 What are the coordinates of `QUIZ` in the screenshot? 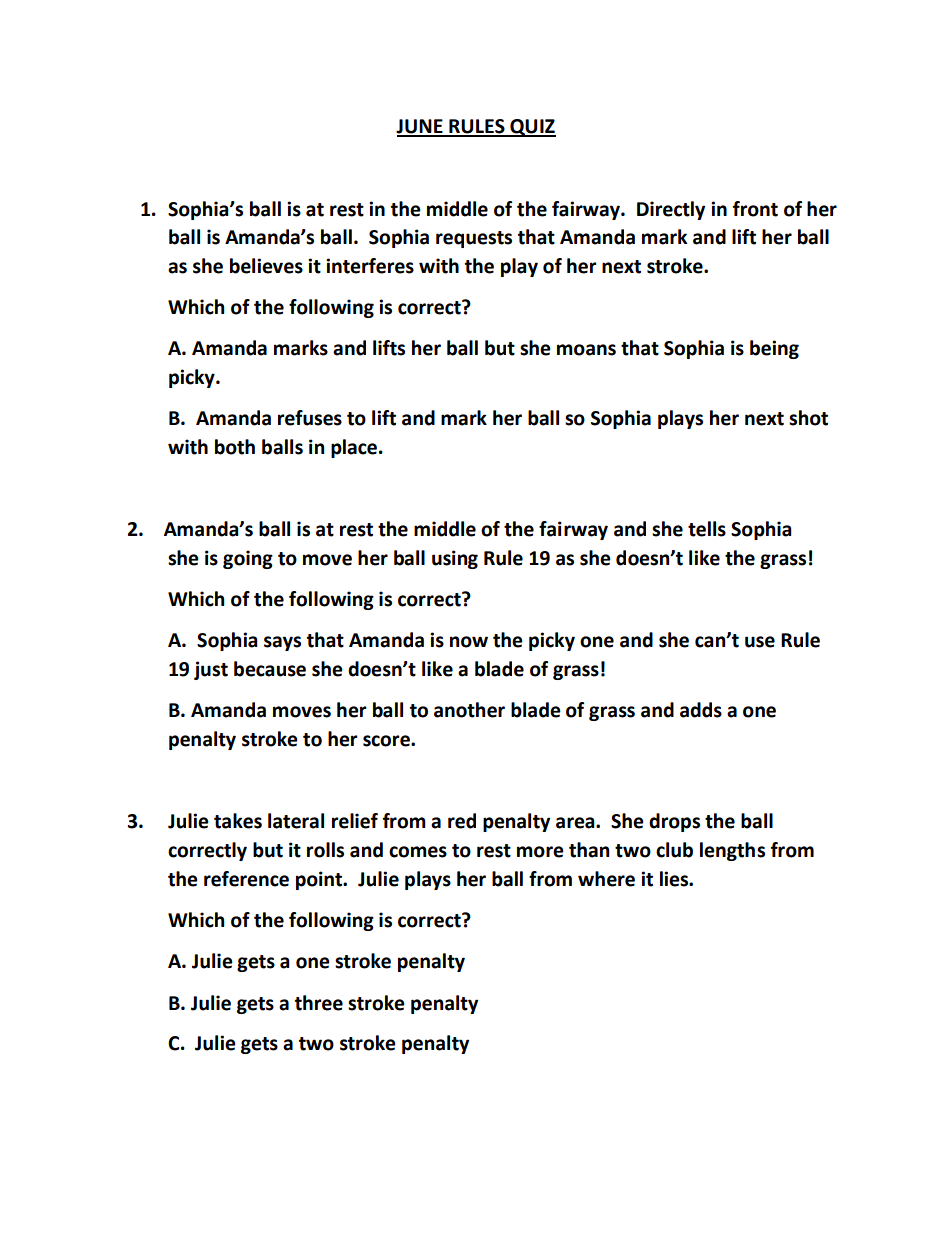 It's located at (532, 128).
